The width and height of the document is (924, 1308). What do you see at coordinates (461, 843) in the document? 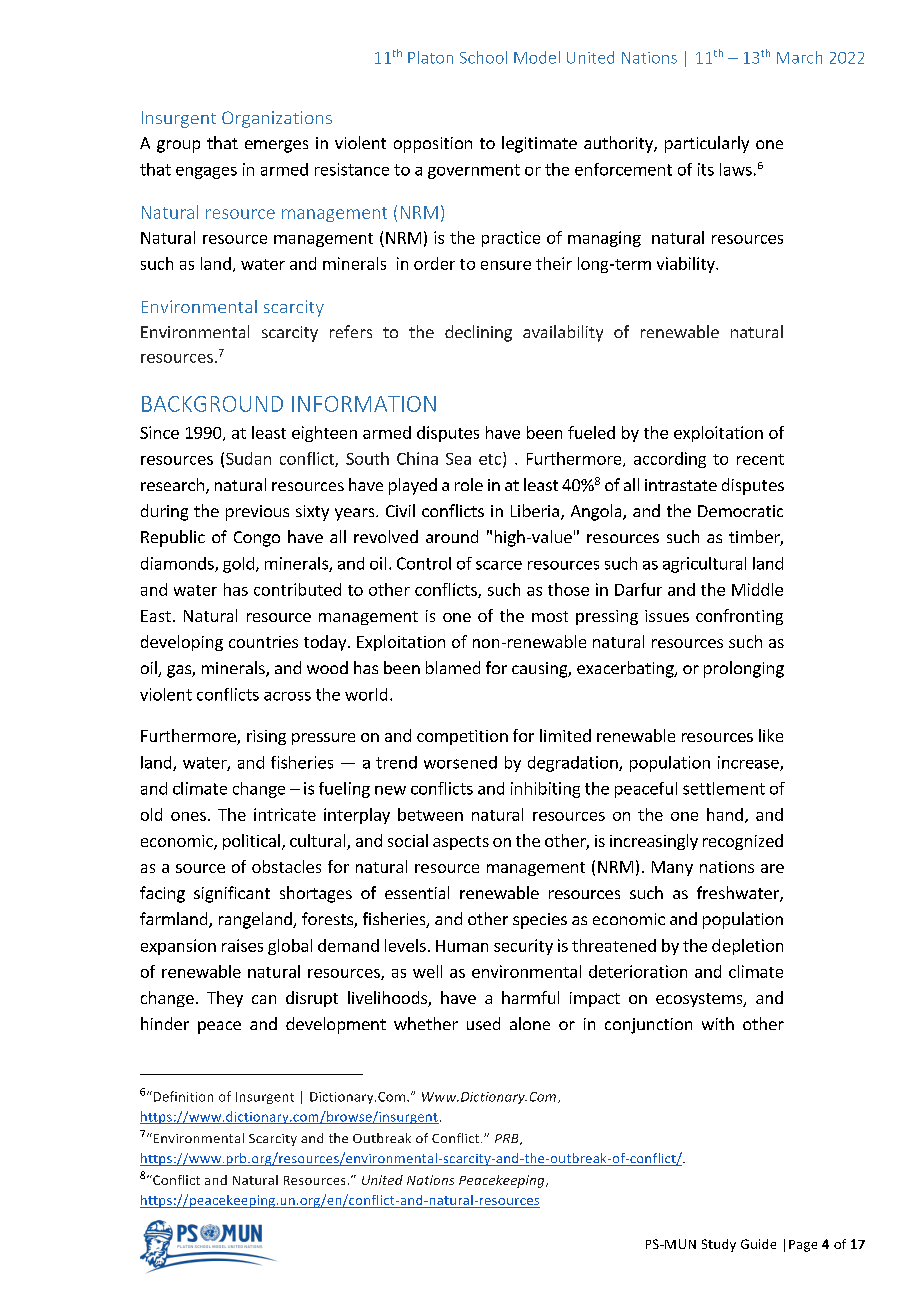
I see `aspects` at bounding box center [461, 843].
